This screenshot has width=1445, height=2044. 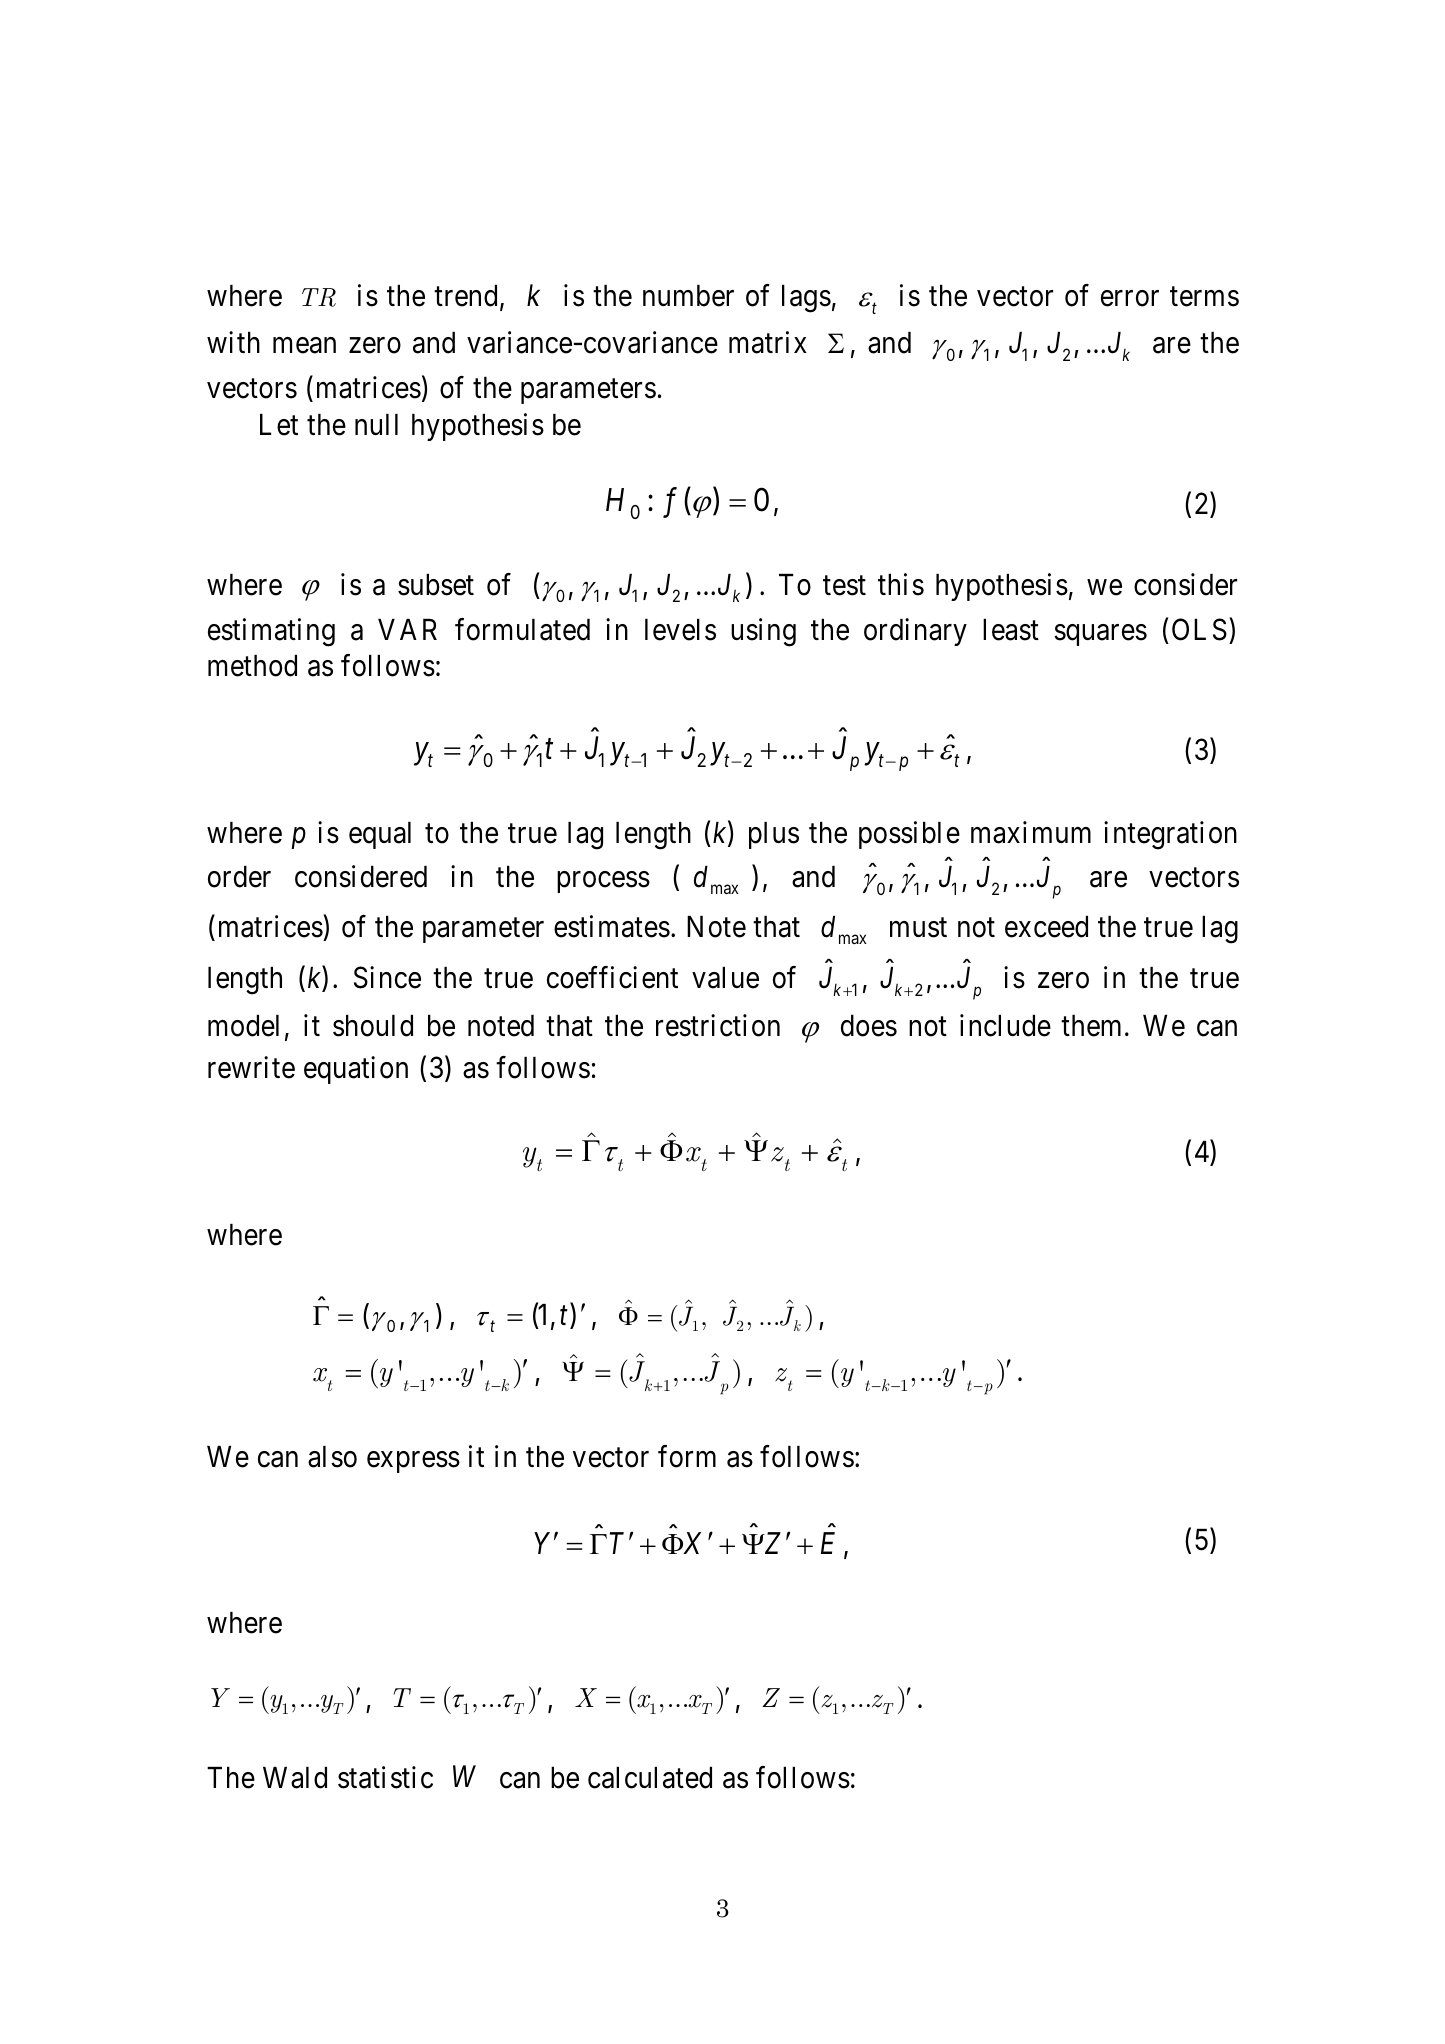 What do you see at coordinates (1031, 832) in the screenshot?
I see `maximum` at bounding box center [1031, 832].
